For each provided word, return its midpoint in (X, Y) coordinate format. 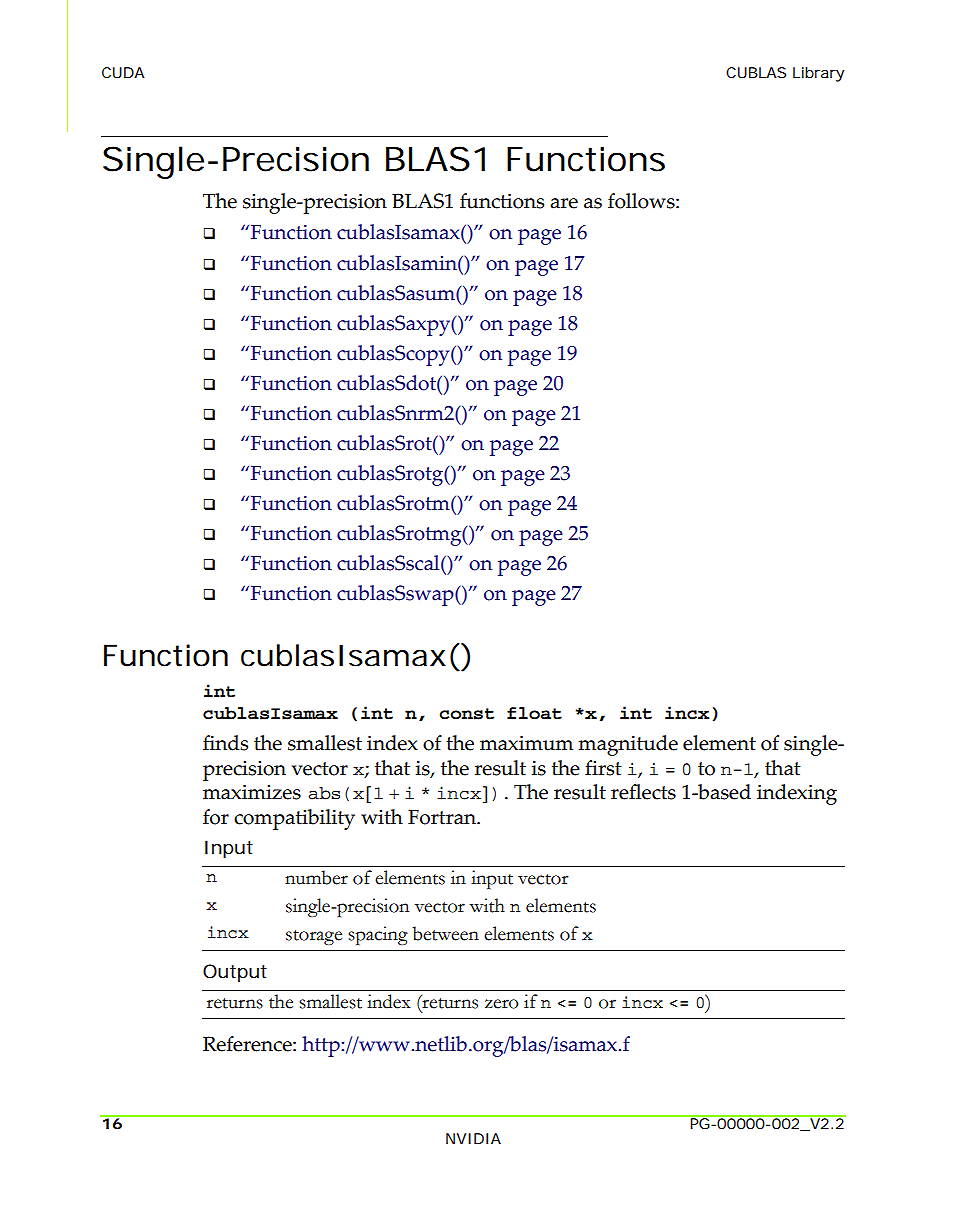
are (564, 203)
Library (818, 74)
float (534, 713)
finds (225, 743)
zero (501, 1004)
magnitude (628, 745)
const (466, 714)
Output (235, 973)
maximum (526, 743)
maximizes (252, 792)
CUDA (123, 72)
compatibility (294, 819)
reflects (643, 792)
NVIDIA (473, 1138)
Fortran (443, 817)
